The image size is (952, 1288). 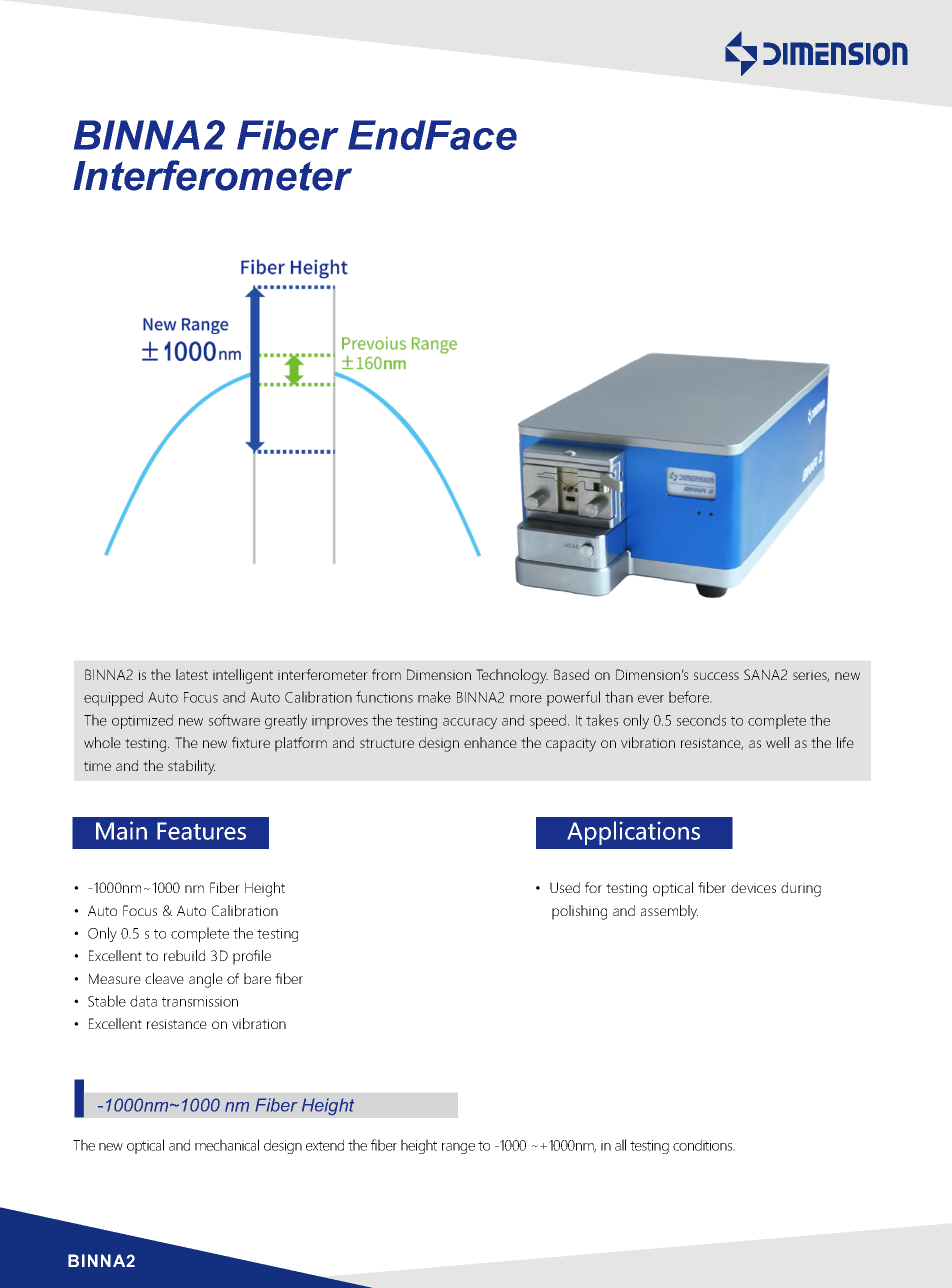 What do you see at coordinates (227, 1145) in the document?
I see `mechanical` at bounding box center [227, 1145].
